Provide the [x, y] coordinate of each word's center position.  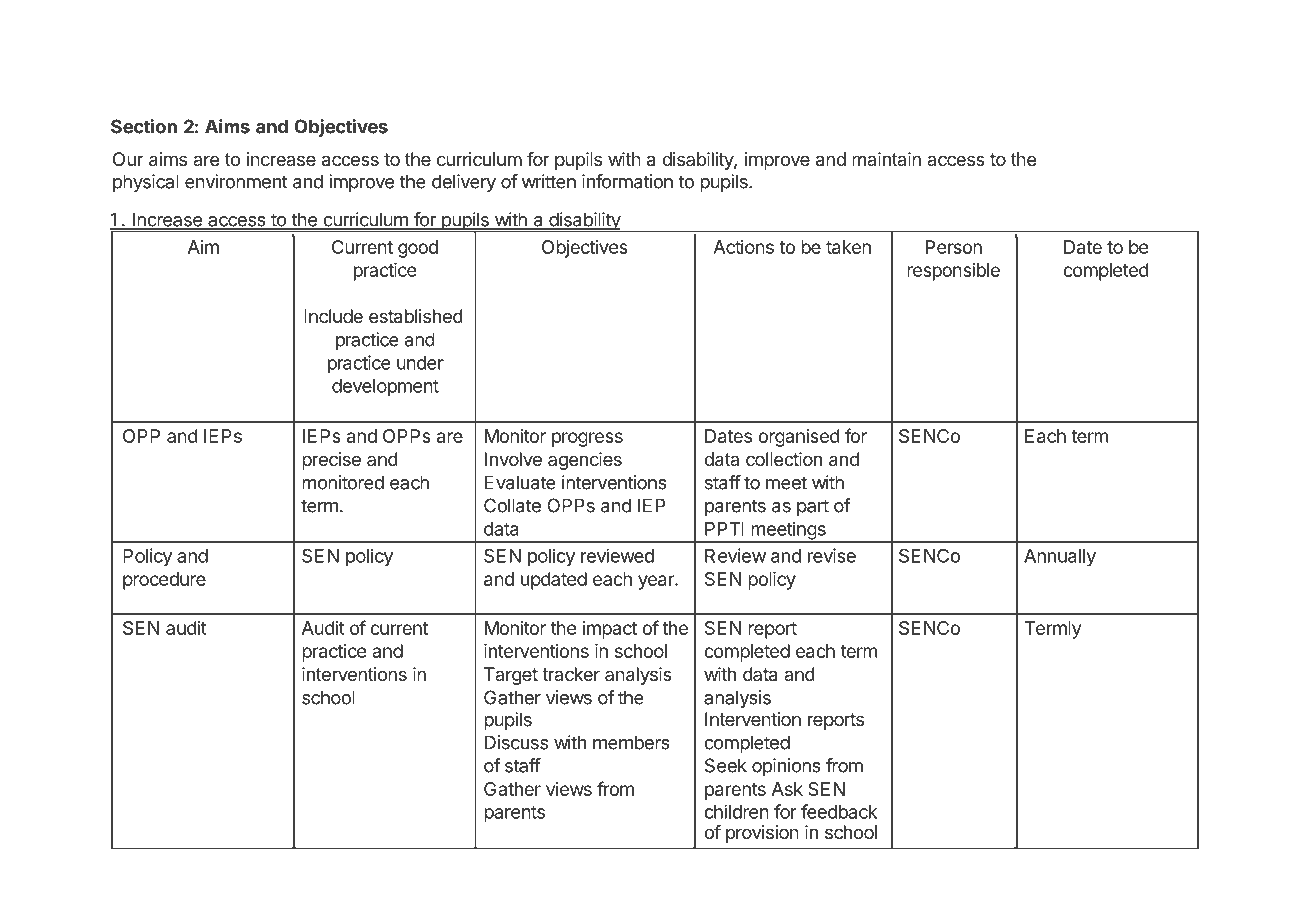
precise [331, 461]
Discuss [516, 742]
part [813, 507]
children [736, 811]
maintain [886, 159]
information [627, 181]
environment [236, 181]
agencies [585, 461]
